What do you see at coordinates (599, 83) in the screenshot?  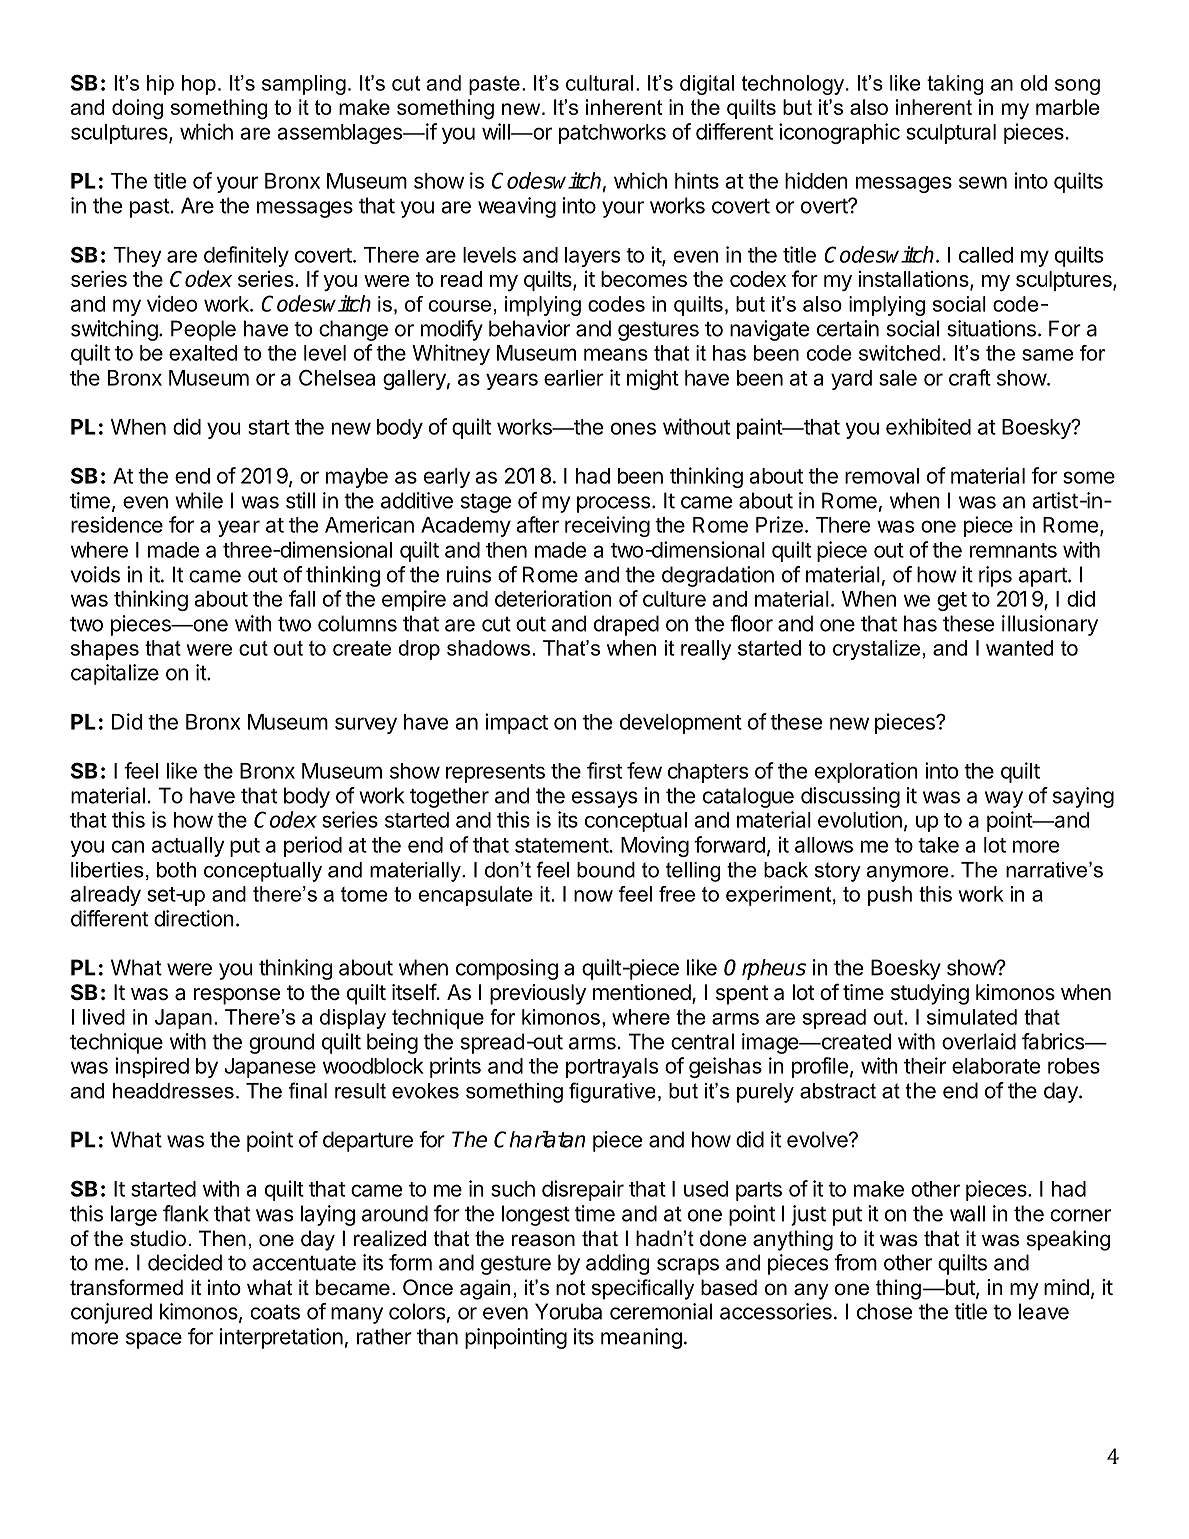 I see `cultural` at bounding box center [599, 83].
